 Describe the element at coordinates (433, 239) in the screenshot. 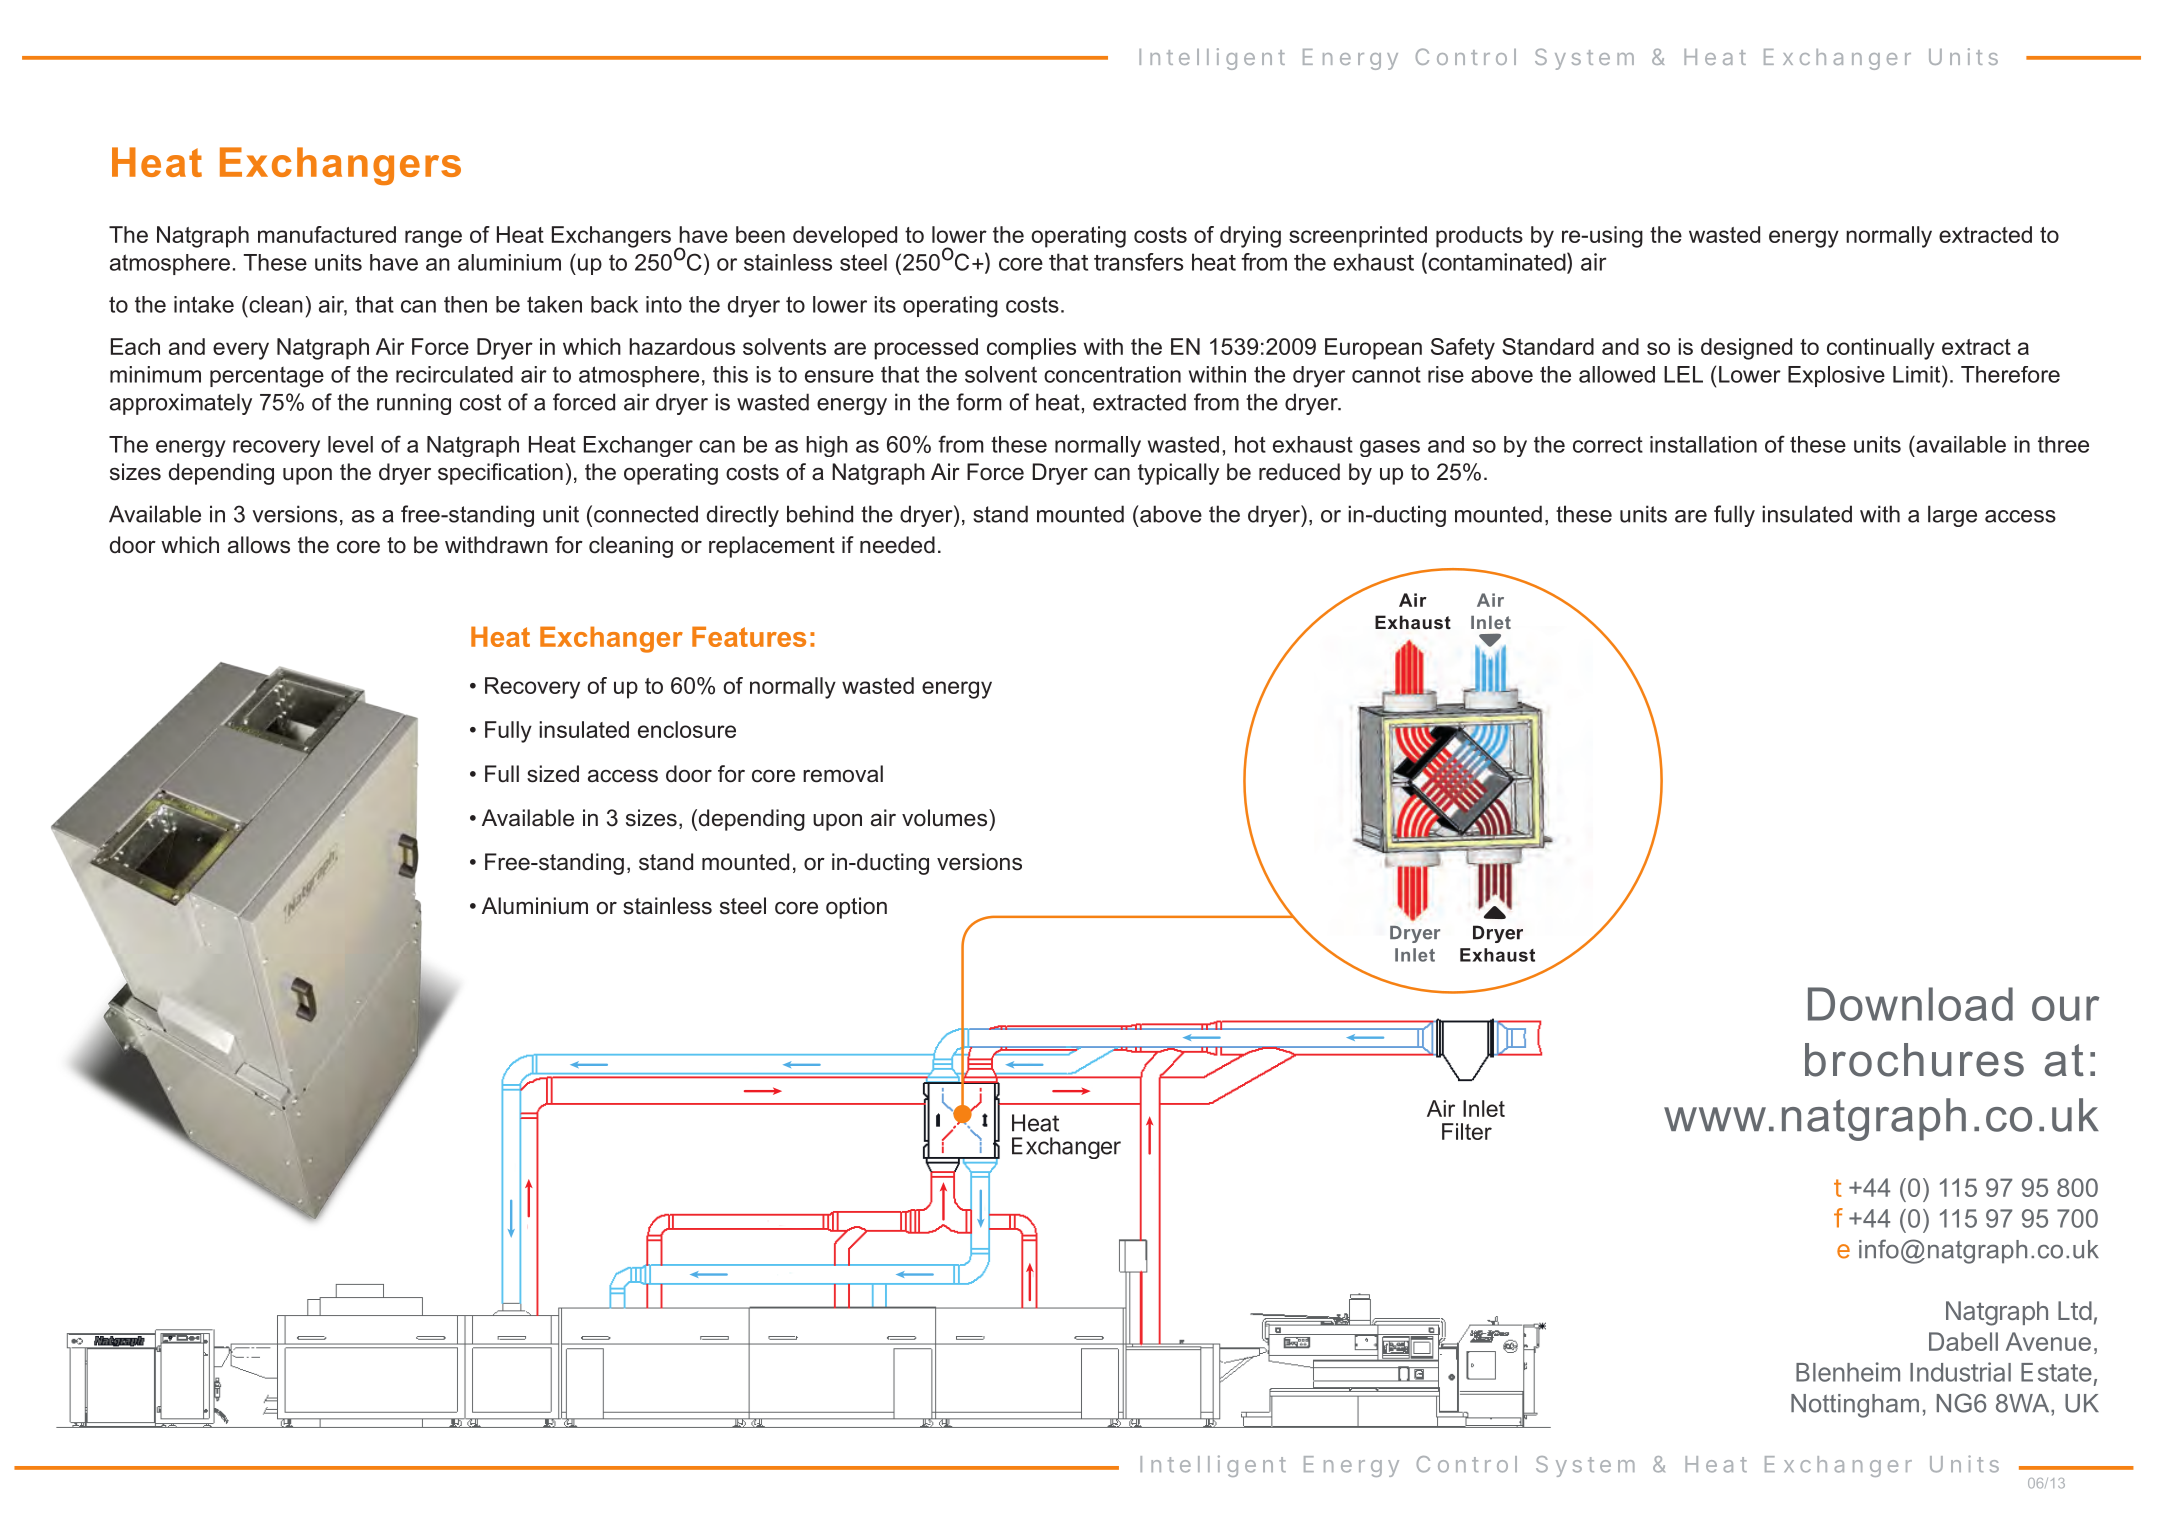

I see `range` at that location.
